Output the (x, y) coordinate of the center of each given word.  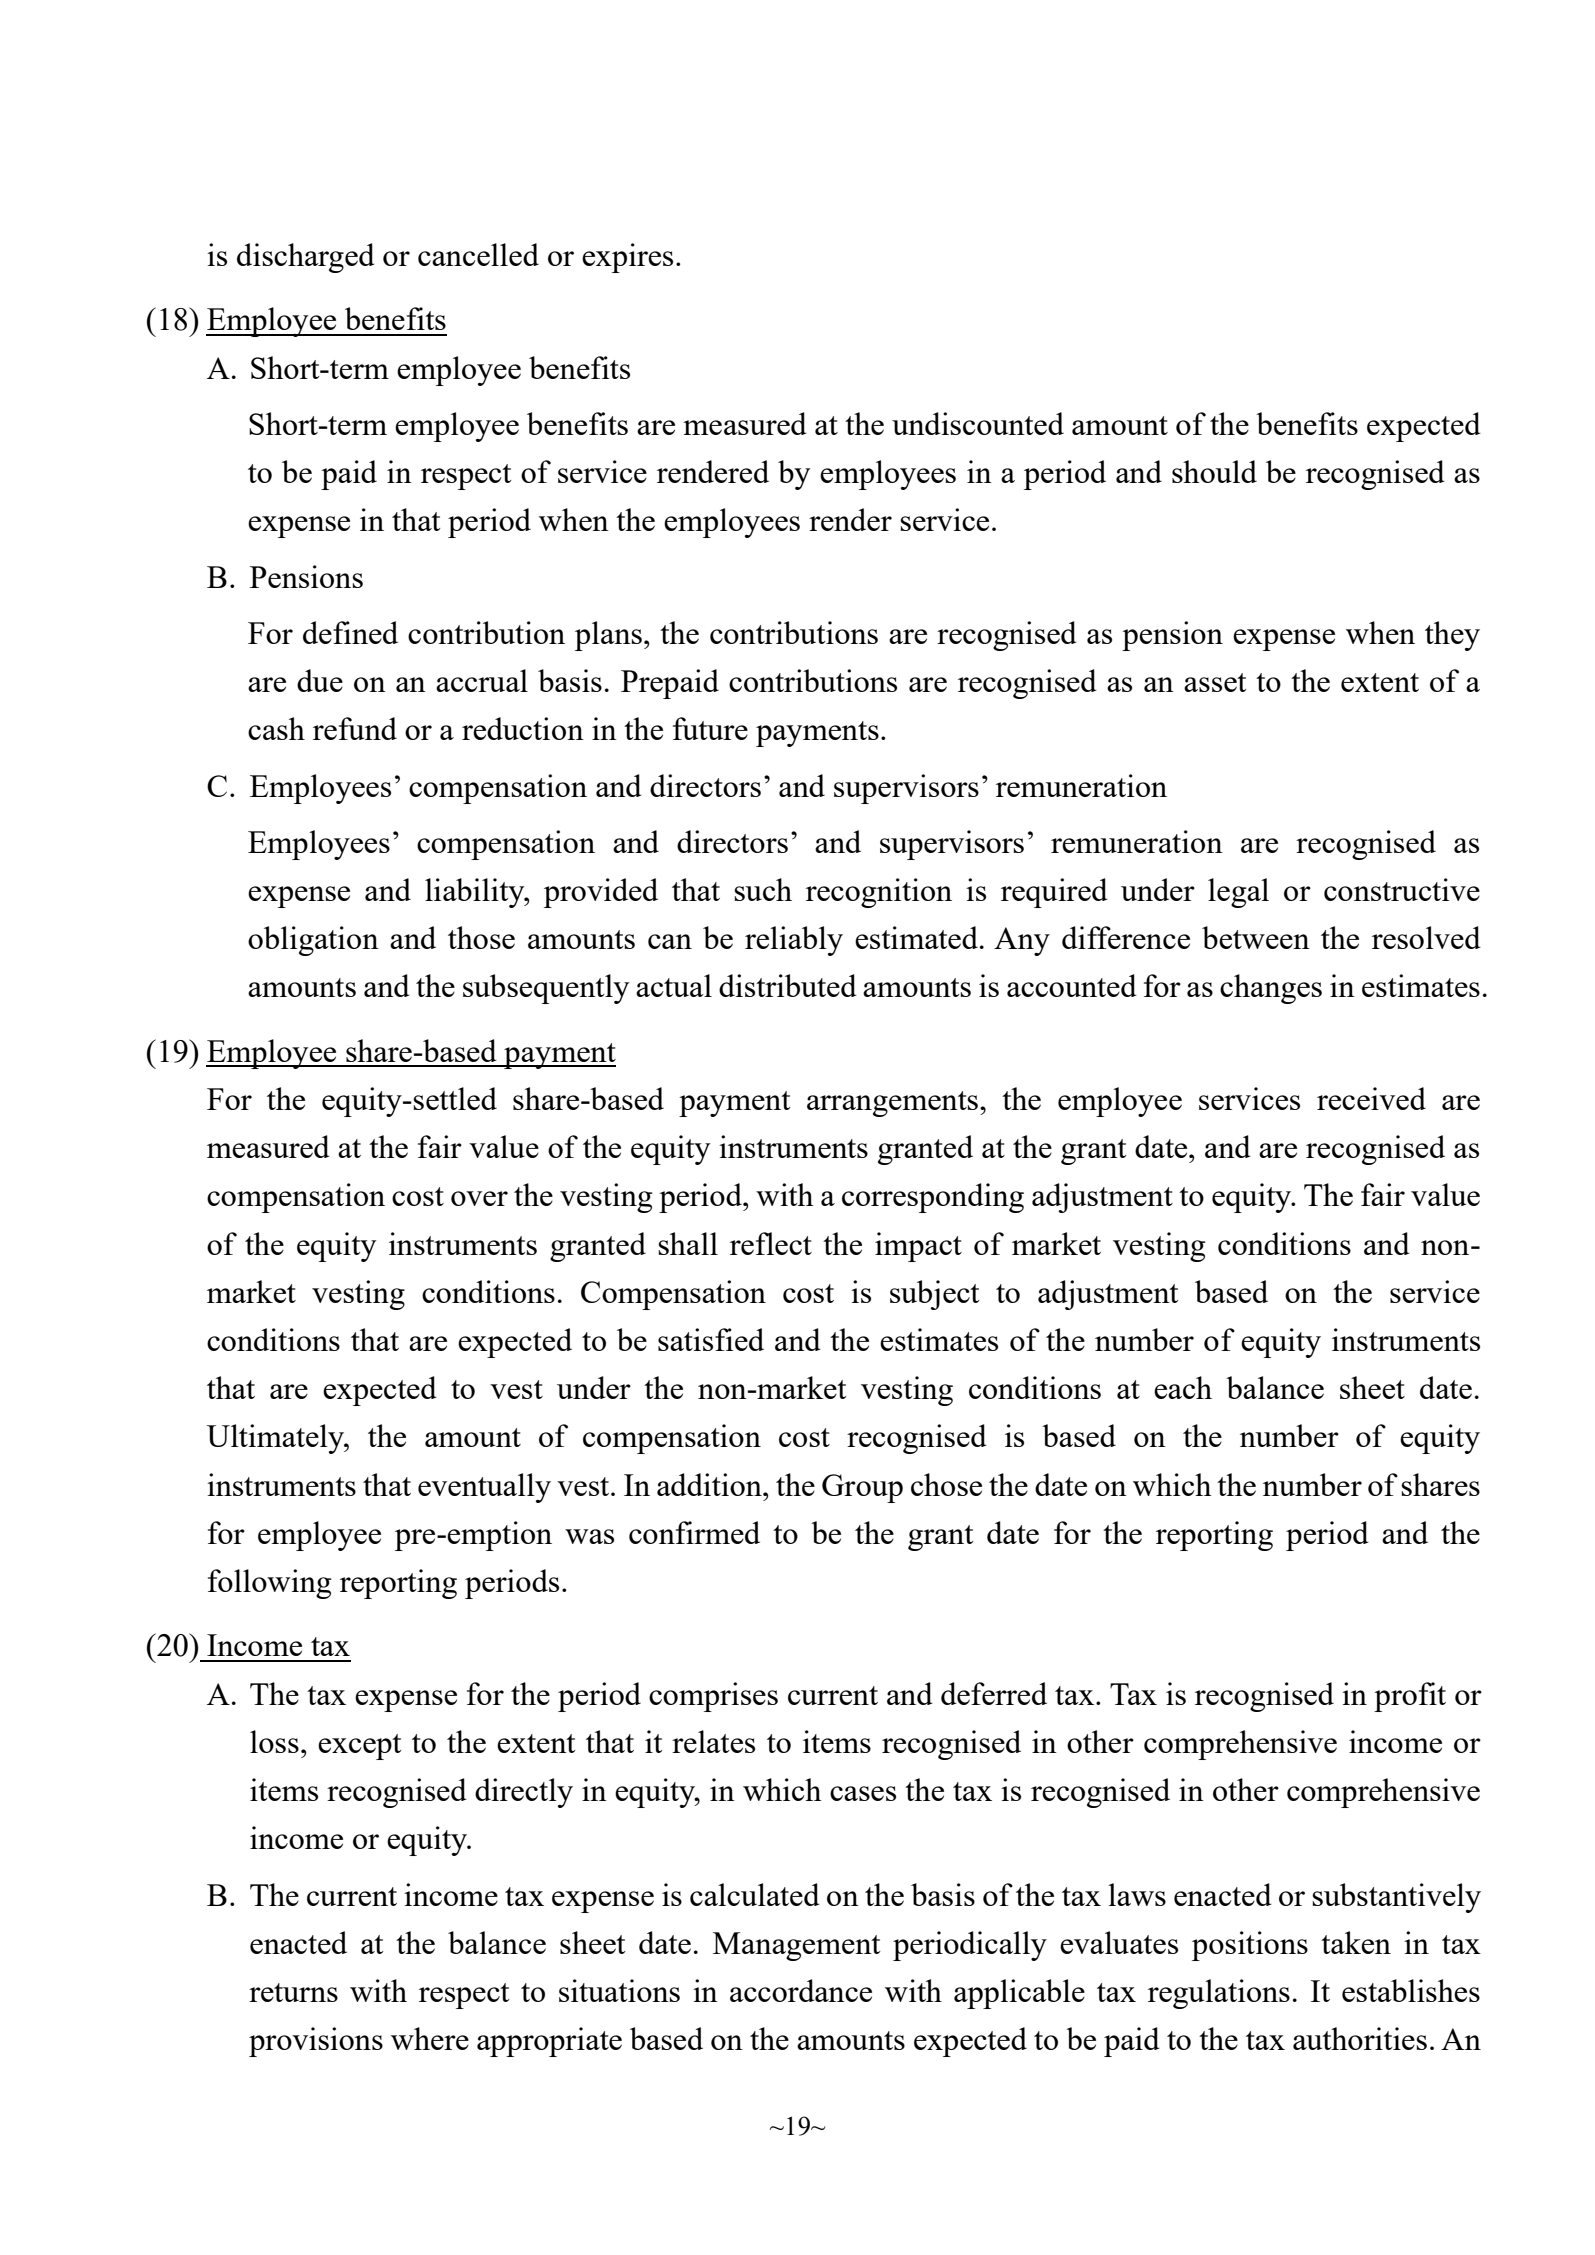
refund (355, 728)
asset (1215, 682)
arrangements (892, 1104)
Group (862, 1488)
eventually (484, 1488)
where (430, 2038)
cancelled (478, 254)
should (1214, 471)
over (479, 1198)
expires (627, 258)
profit (1410, 1697)
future (710, 728)
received (1371, 1098)
